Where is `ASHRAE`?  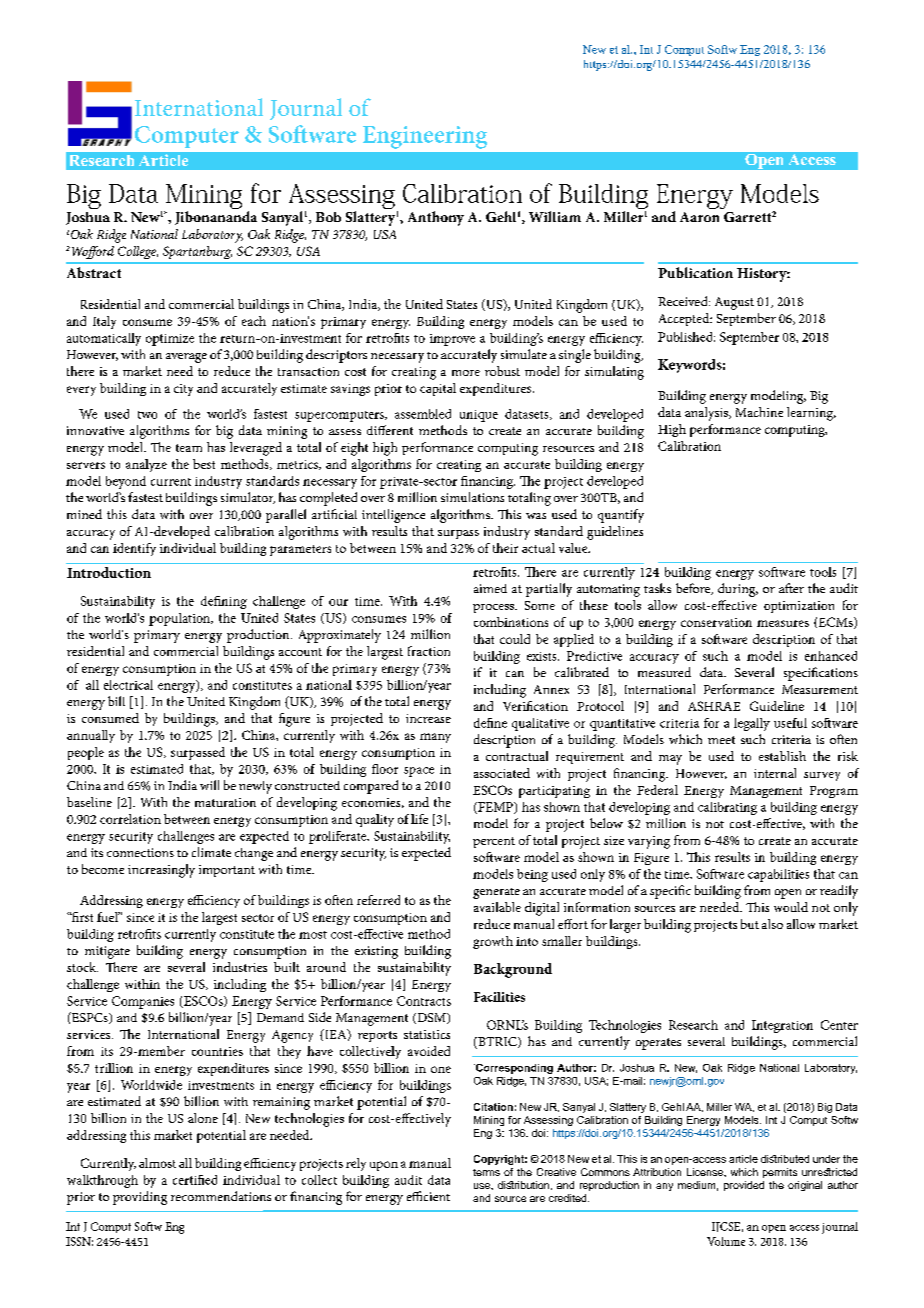
ASHRAE is located at coordinates (714, 706).
